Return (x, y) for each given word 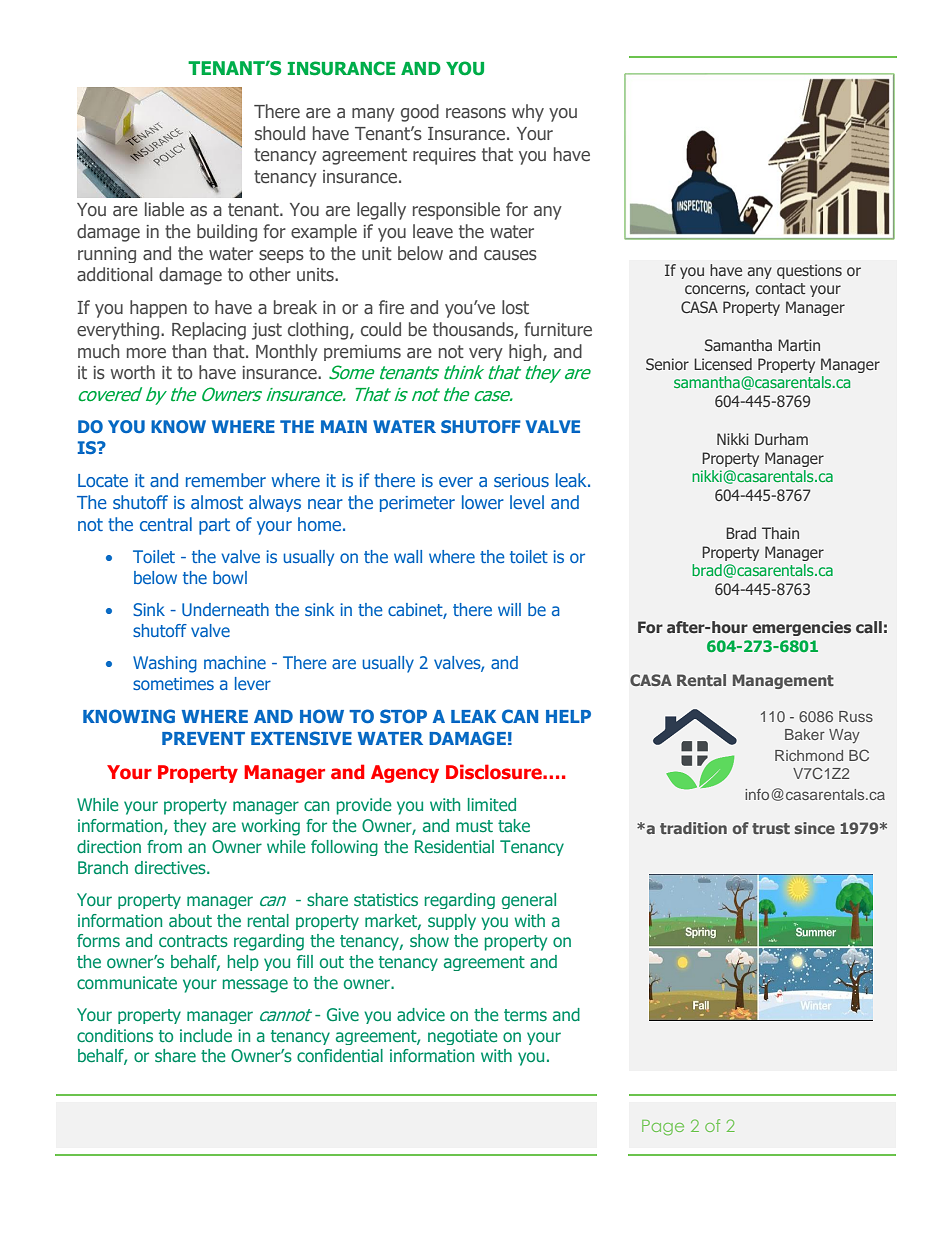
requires (444, 156)
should (280, 133)
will (509, 609)
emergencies (801, 628)
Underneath (225, 609)
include (206, 1035)
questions (809, 271)
